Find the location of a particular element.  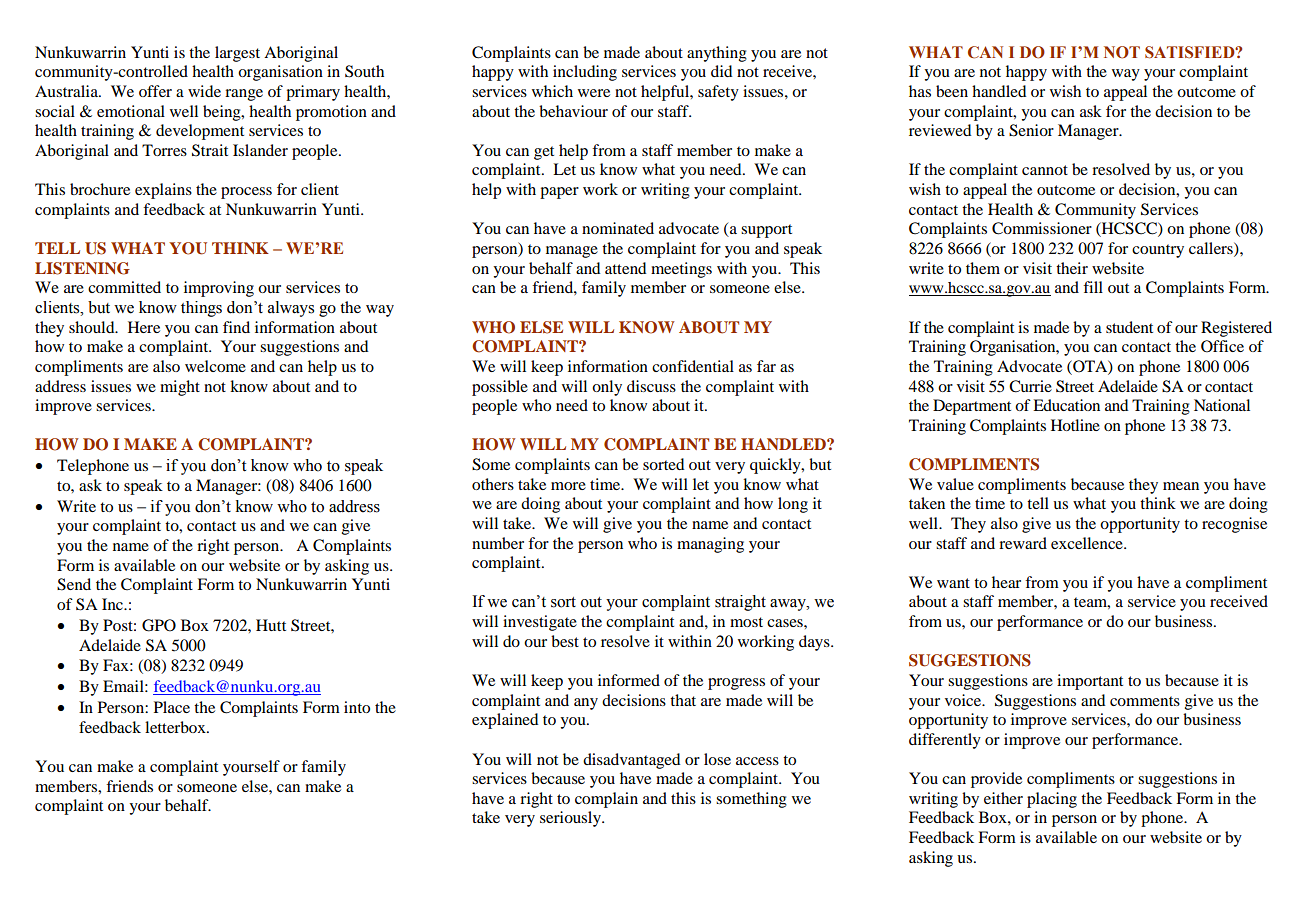

including is located at coordinates (585, 73).
